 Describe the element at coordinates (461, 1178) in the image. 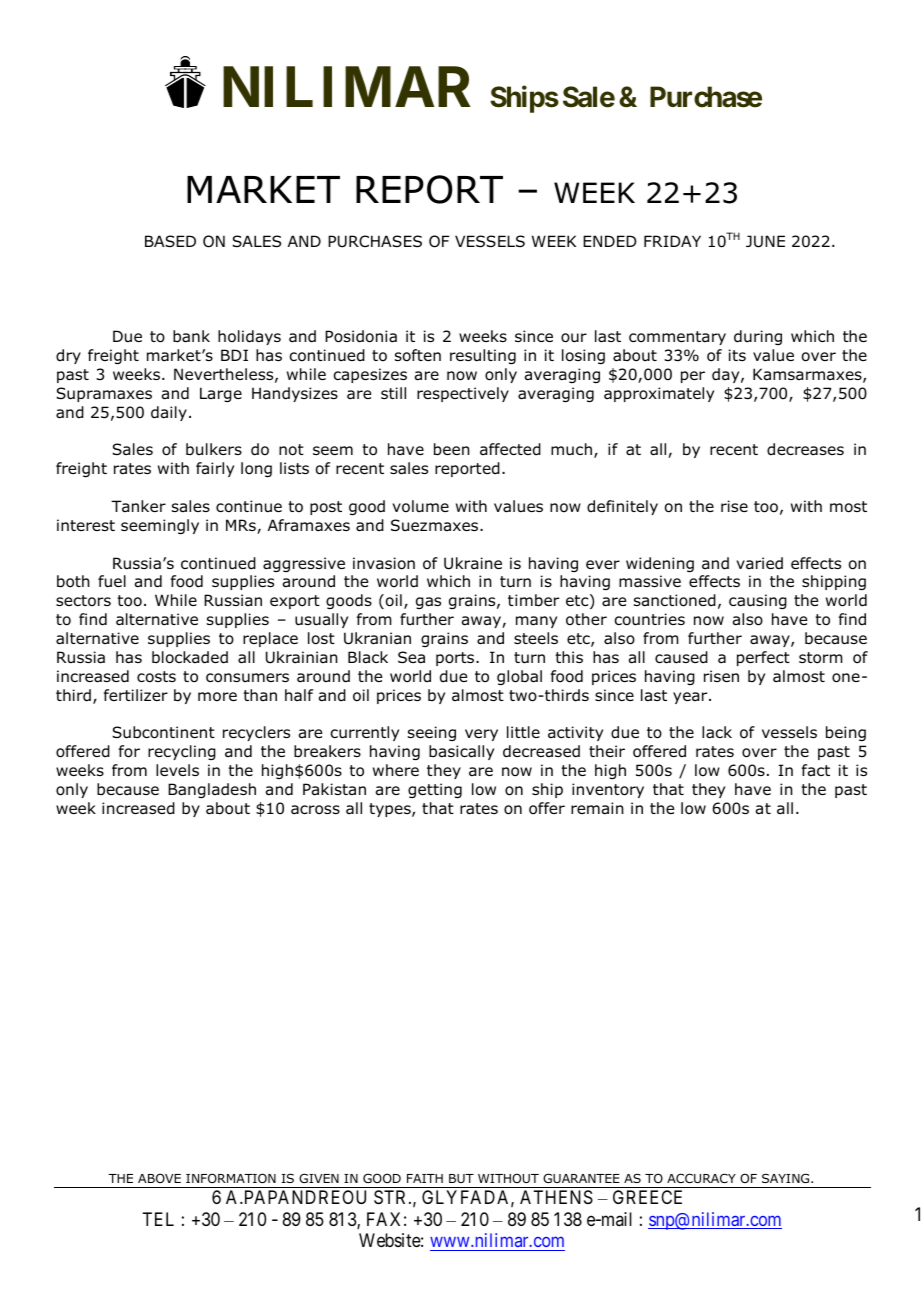

I see `BUT` at that location.
